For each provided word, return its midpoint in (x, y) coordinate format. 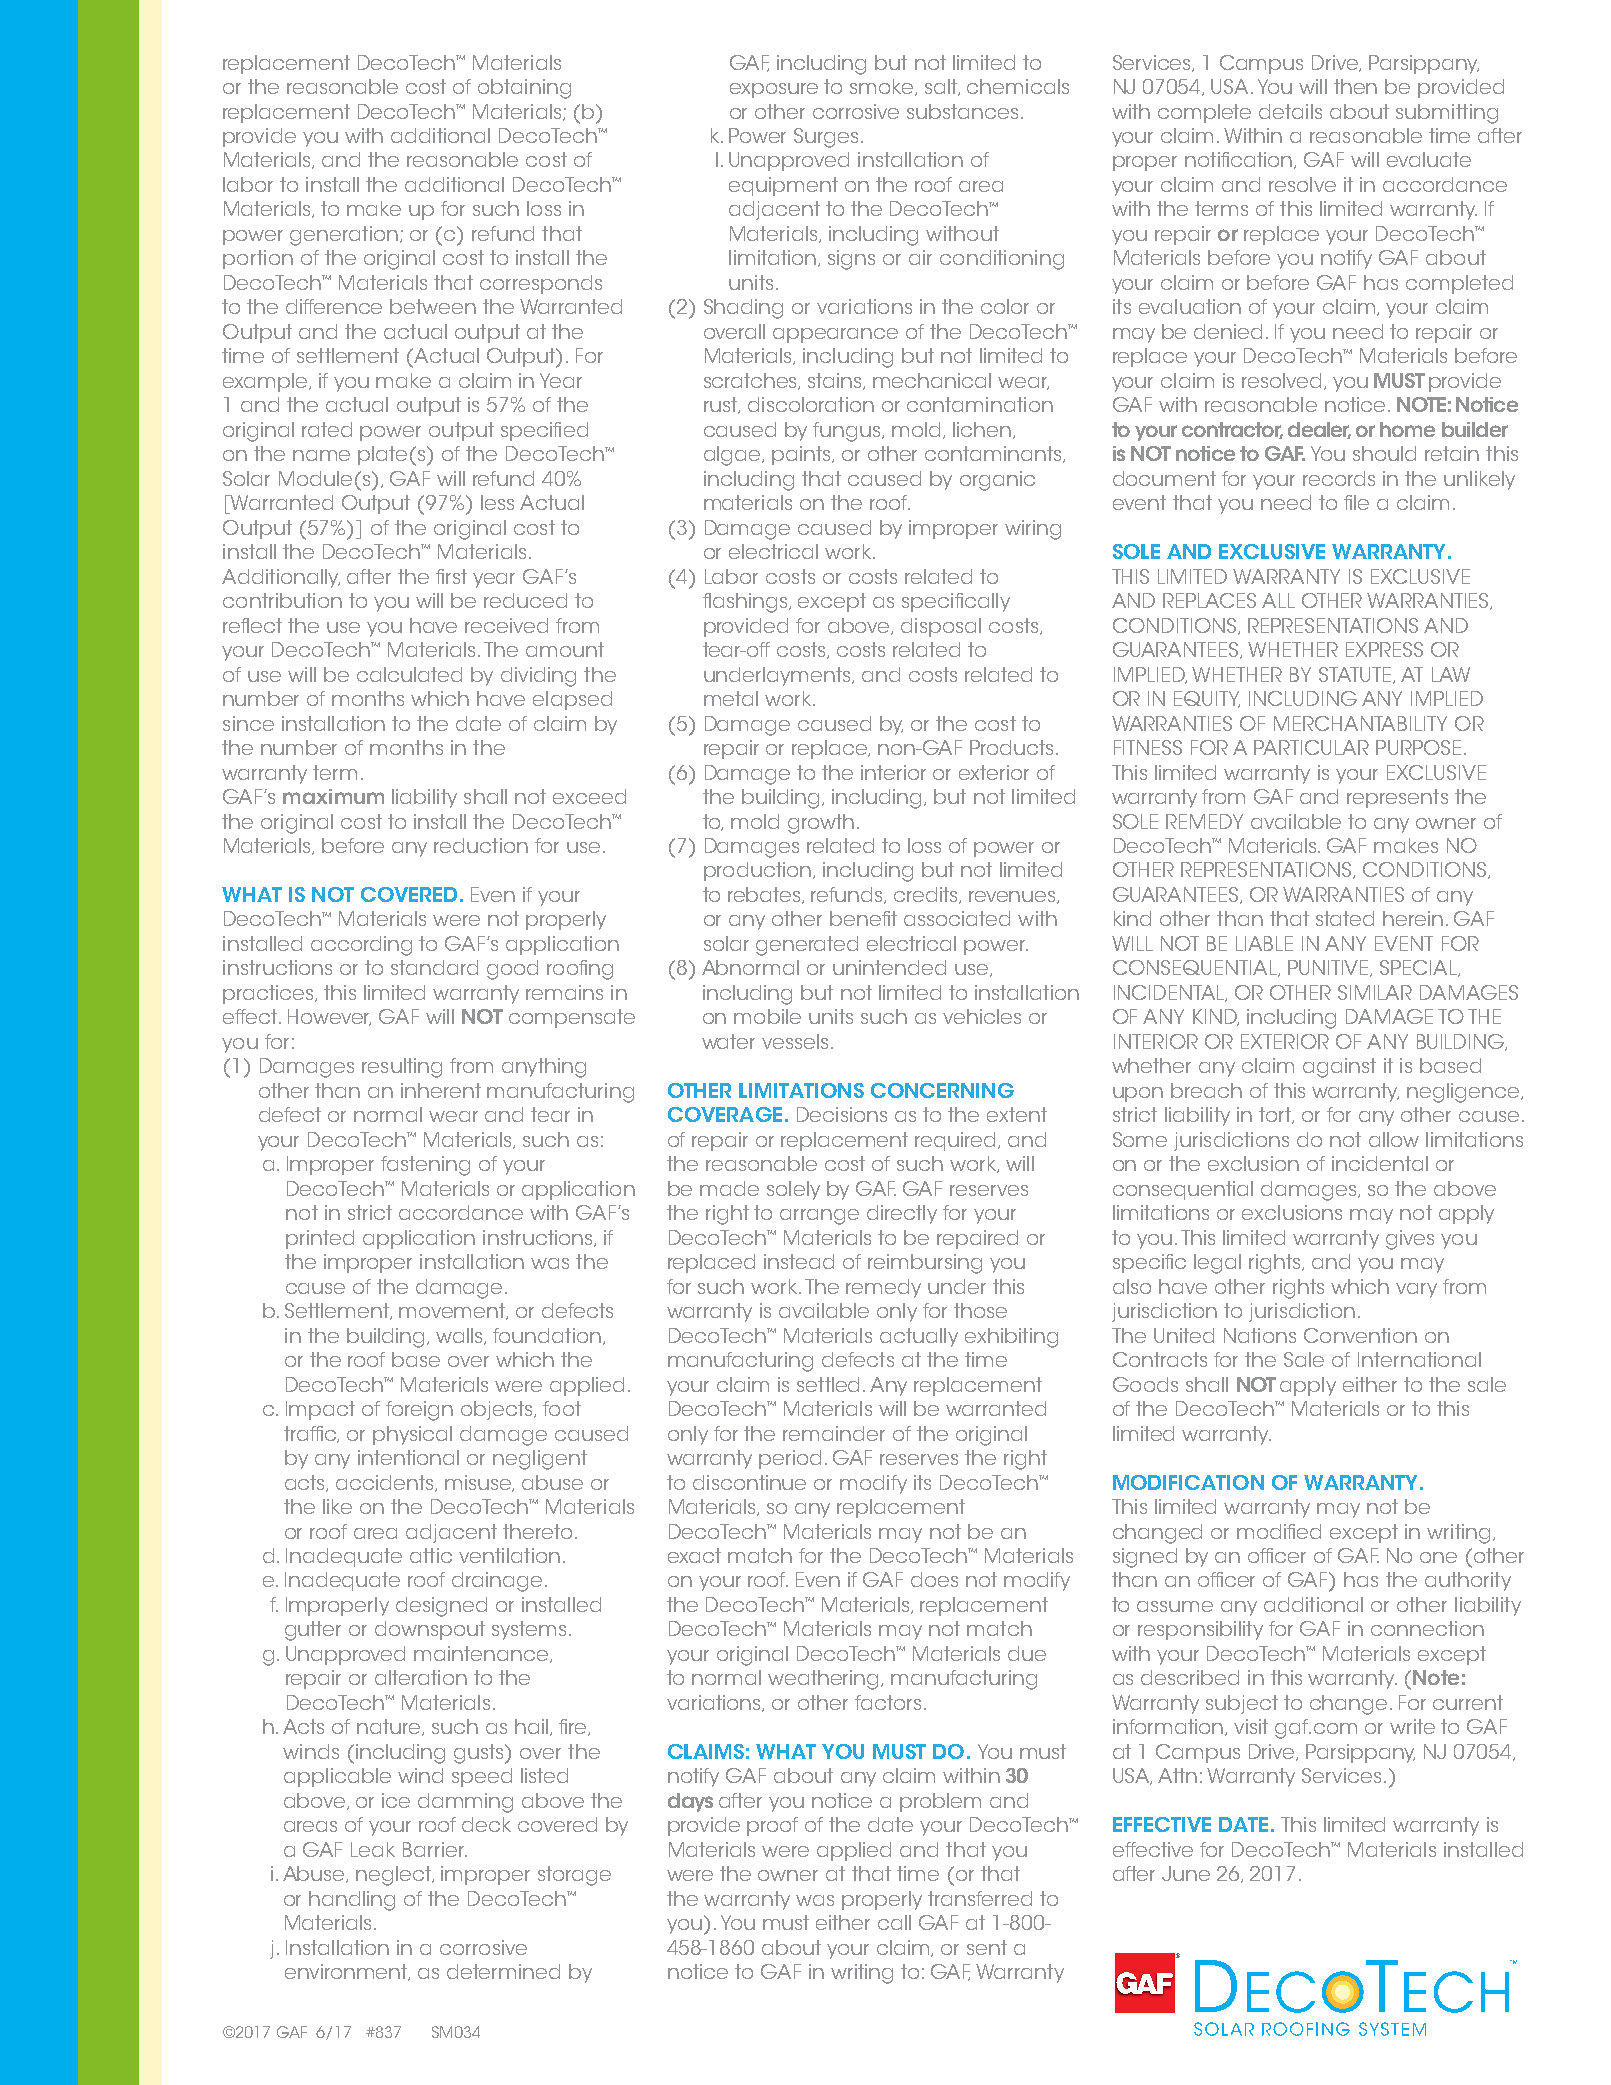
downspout (430, 1630)
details (1290, 111)
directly (902, 1214)
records (1339, 478)
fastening (425, 1166)
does (934, 1579)
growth (821, 824)
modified (1279, 1531)
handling (352, 1901)
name (321, 455)
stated (1345, 918)
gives (1410, 1240)
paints (803, 455)
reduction (481, 845)
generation (345, 236)
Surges (826, 138)
